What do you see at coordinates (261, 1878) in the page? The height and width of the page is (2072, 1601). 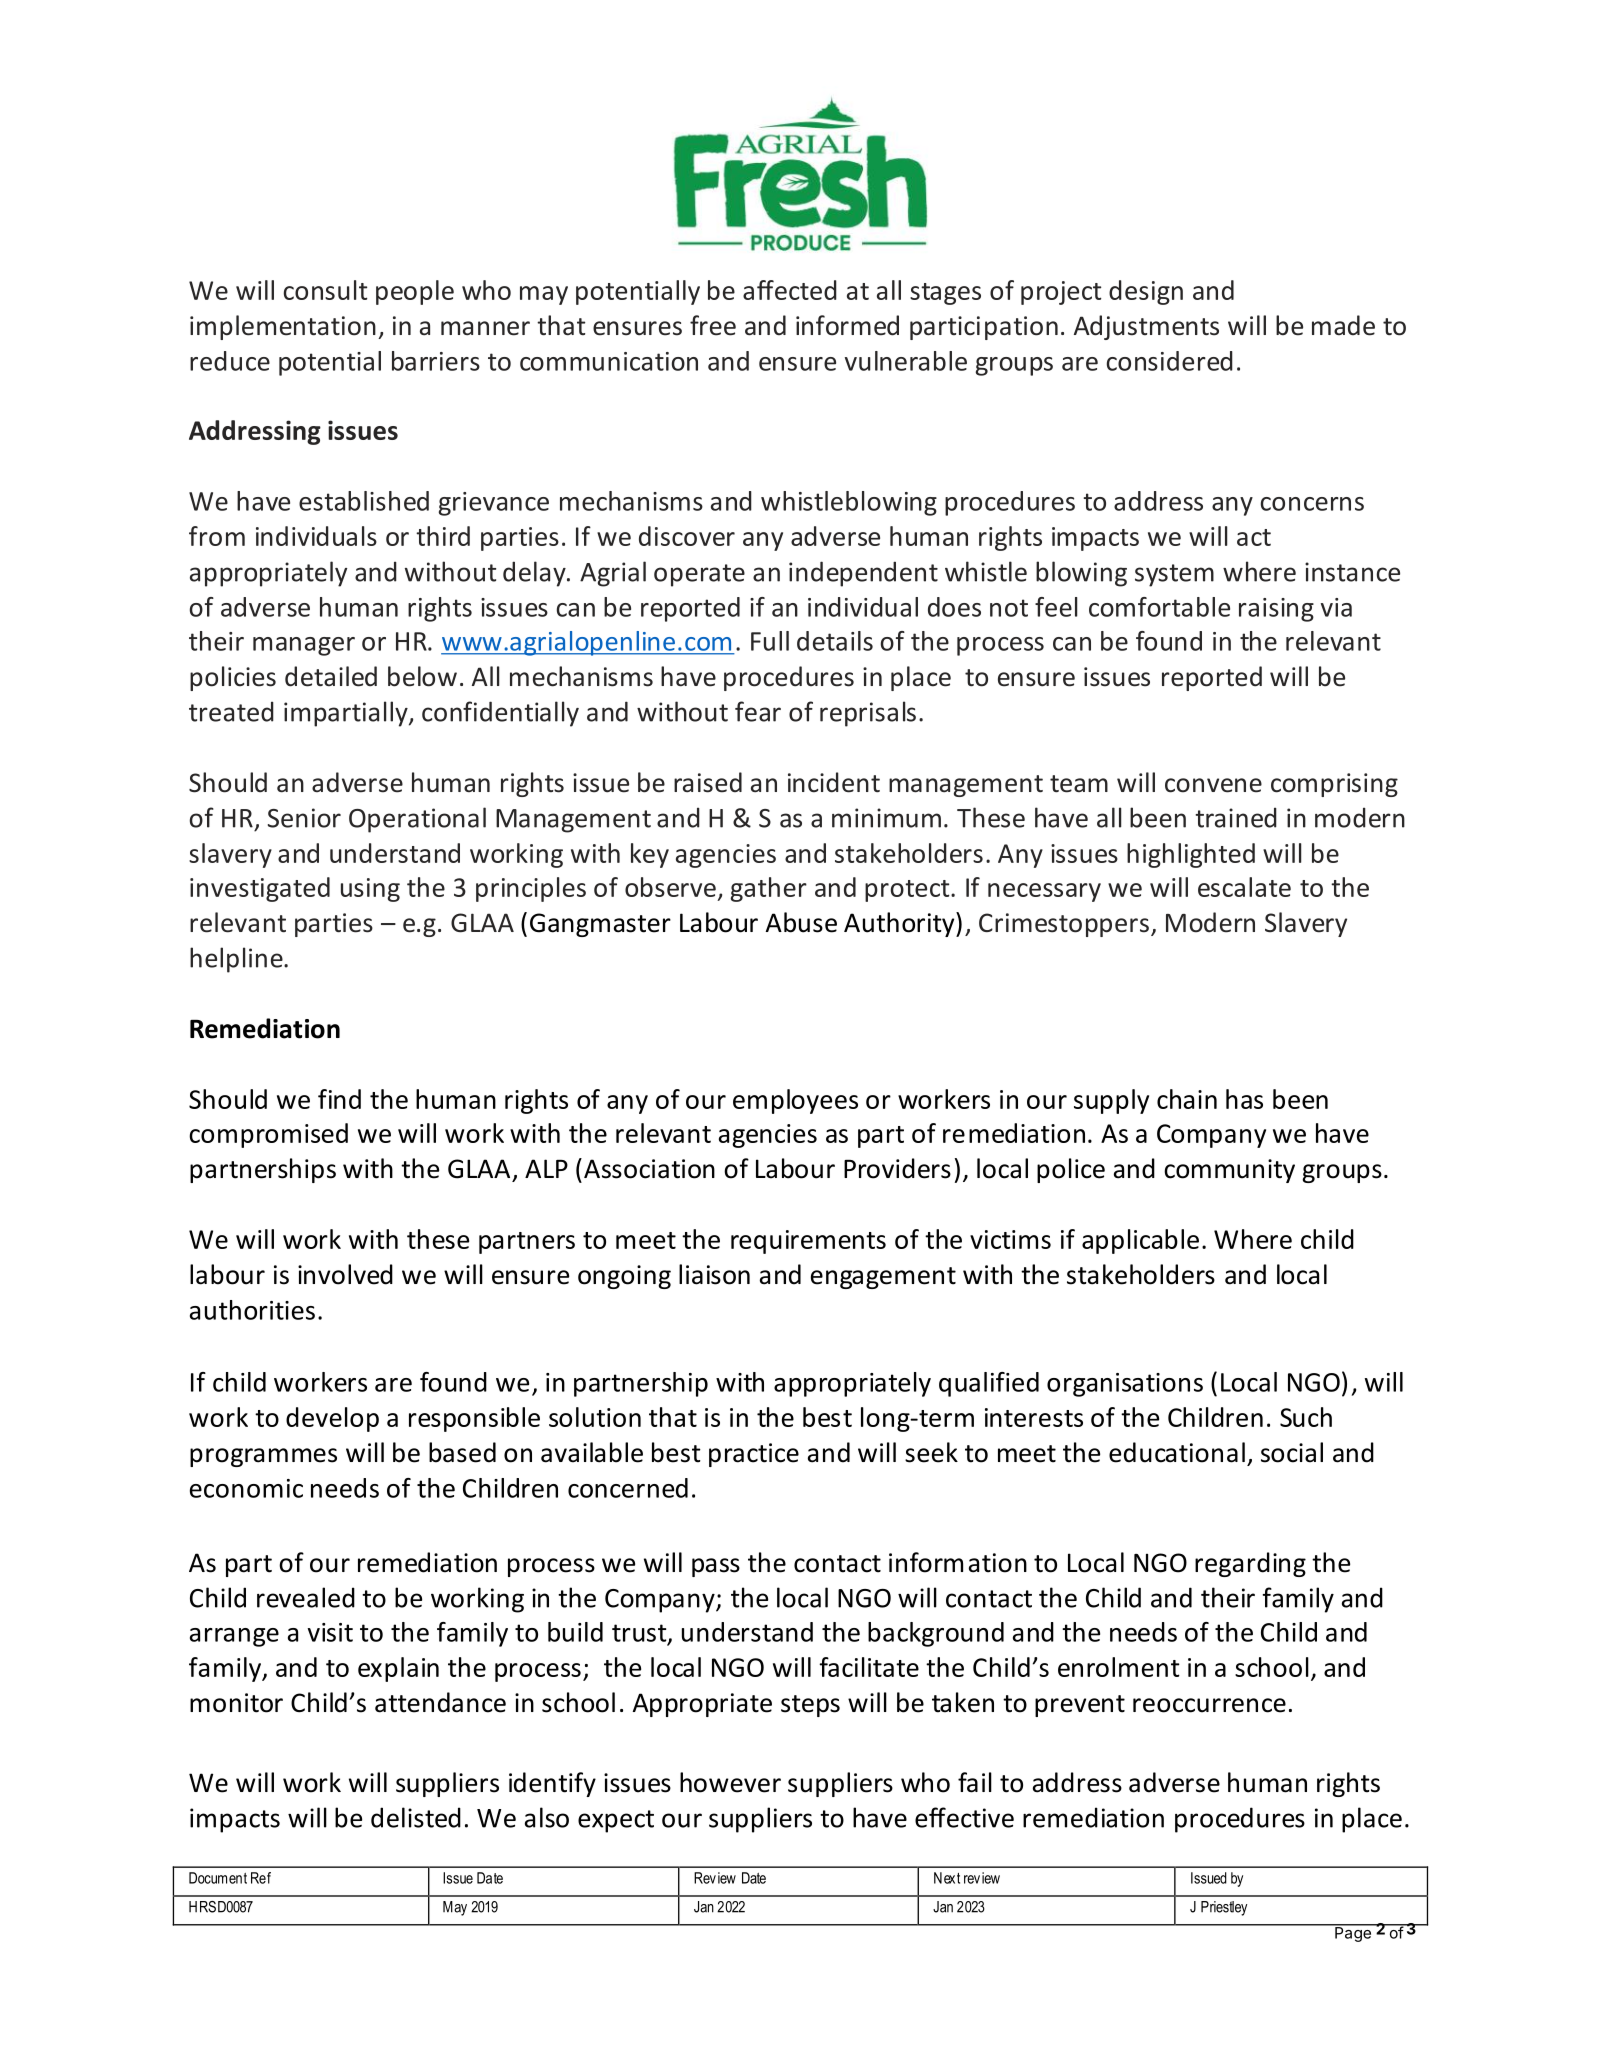 I see `Ref` at bounding box center [261, 1878].
